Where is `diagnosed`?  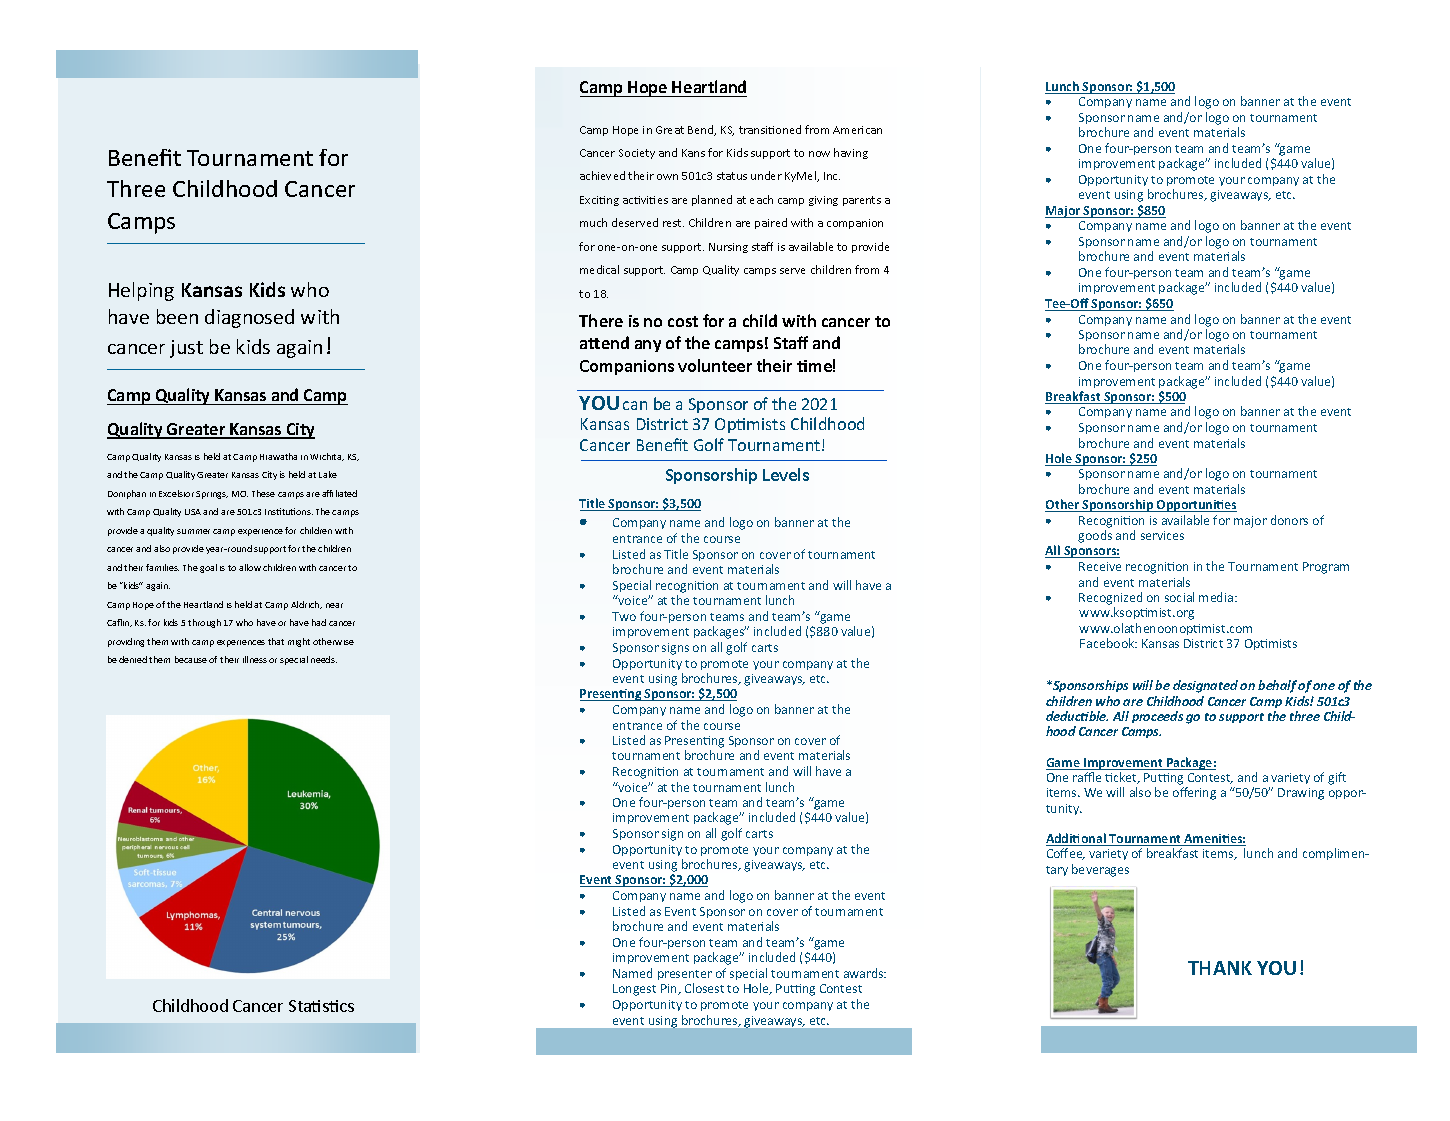 diagnosed is located at coordinates (249, 318).
